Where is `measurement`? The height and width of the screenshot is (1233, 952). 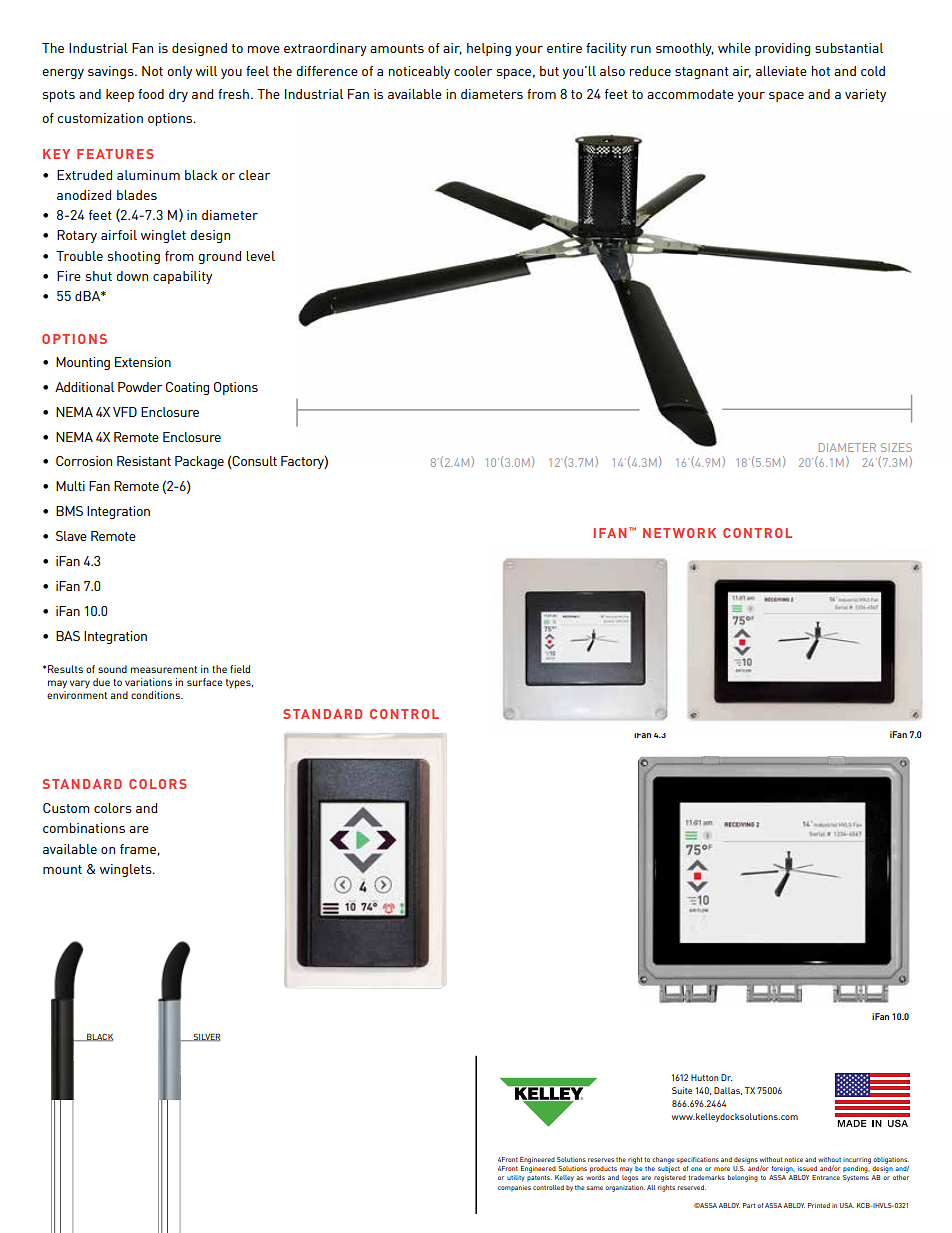
measurement is located at coordinates (164, 669).
